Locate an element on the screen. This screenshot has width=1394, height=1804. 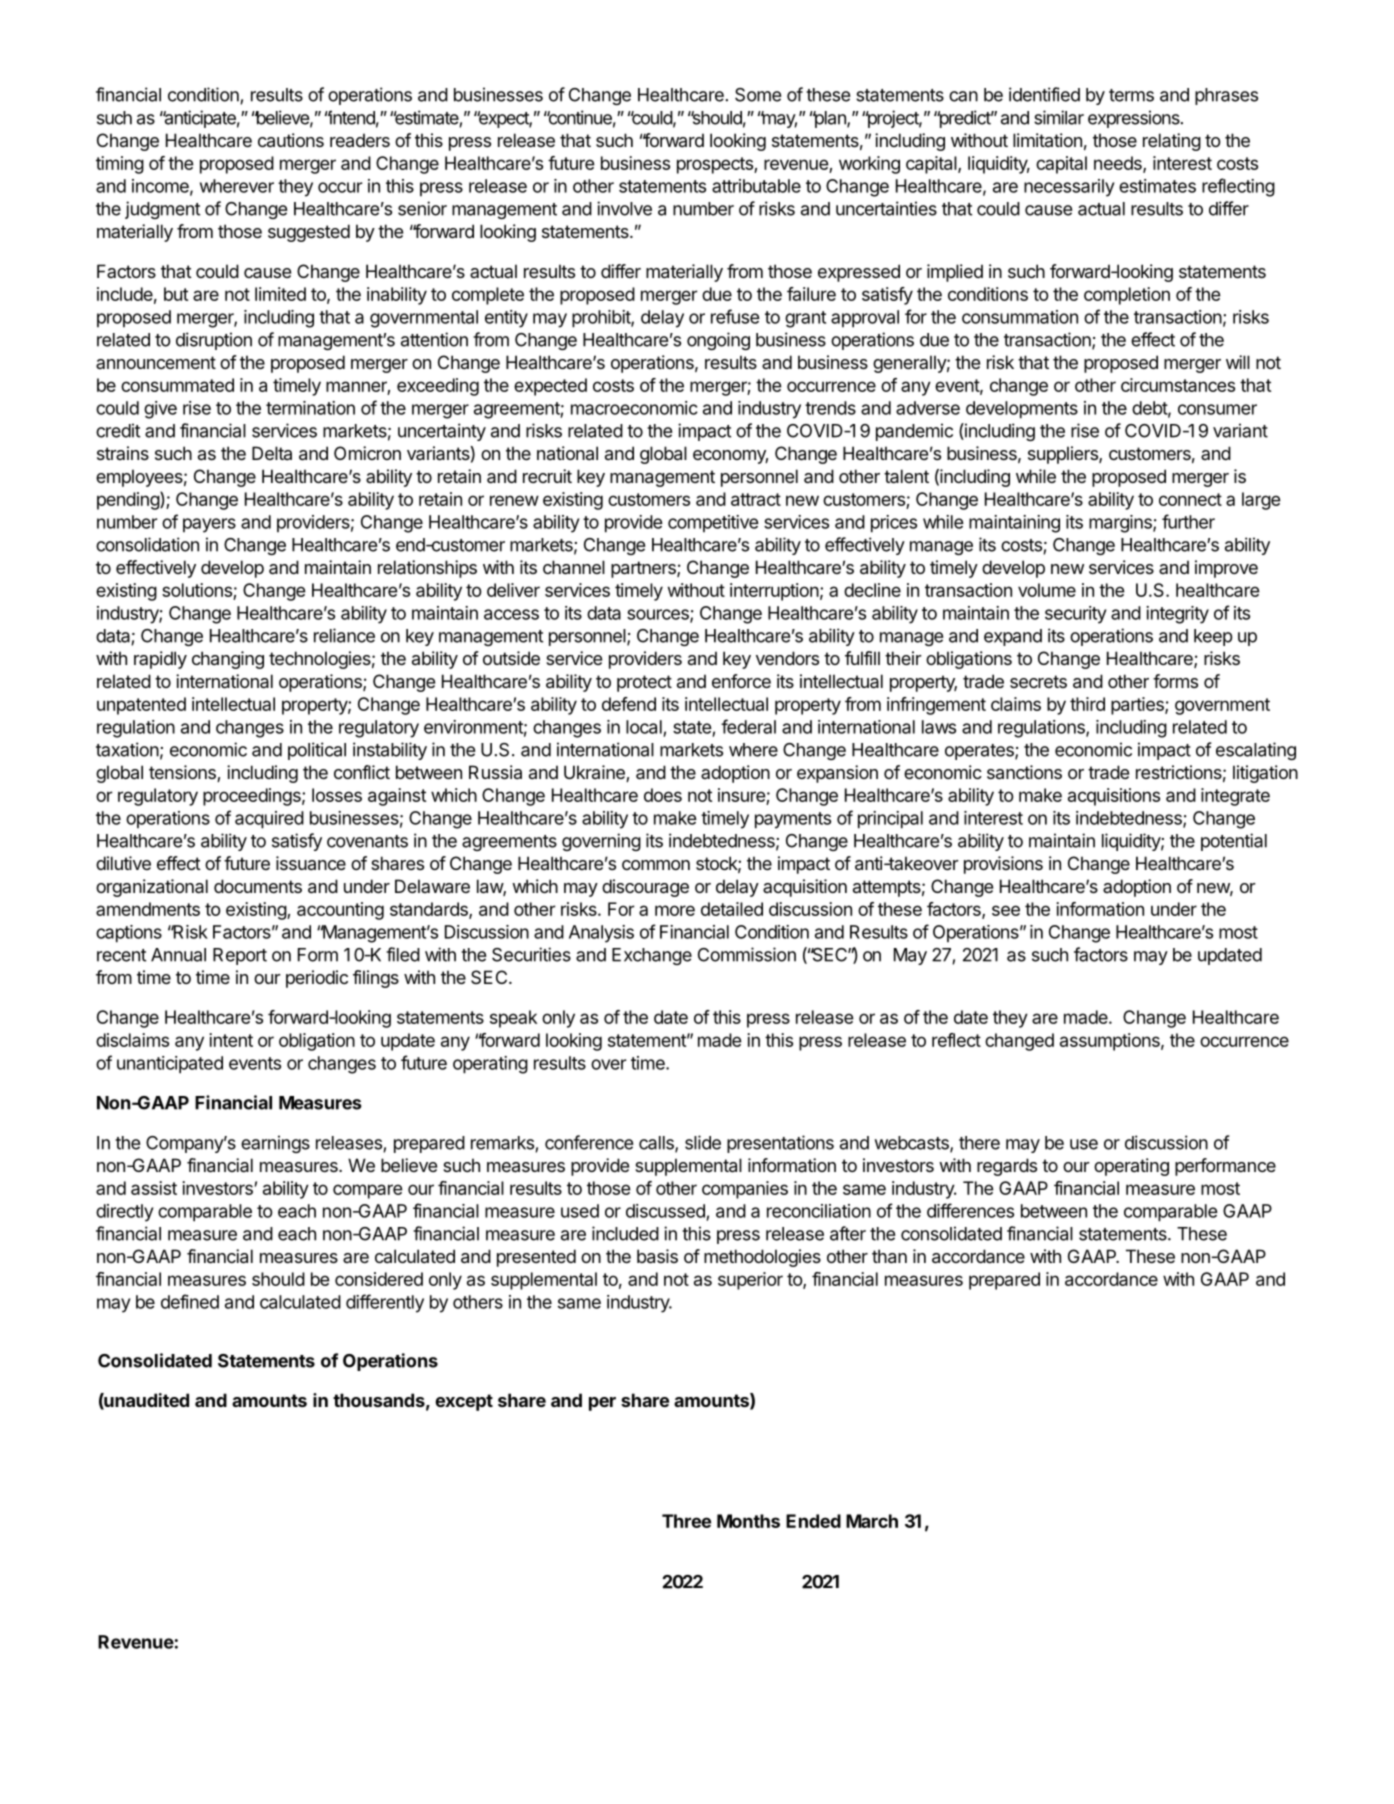
except is located at coordinates (464, 1402).
